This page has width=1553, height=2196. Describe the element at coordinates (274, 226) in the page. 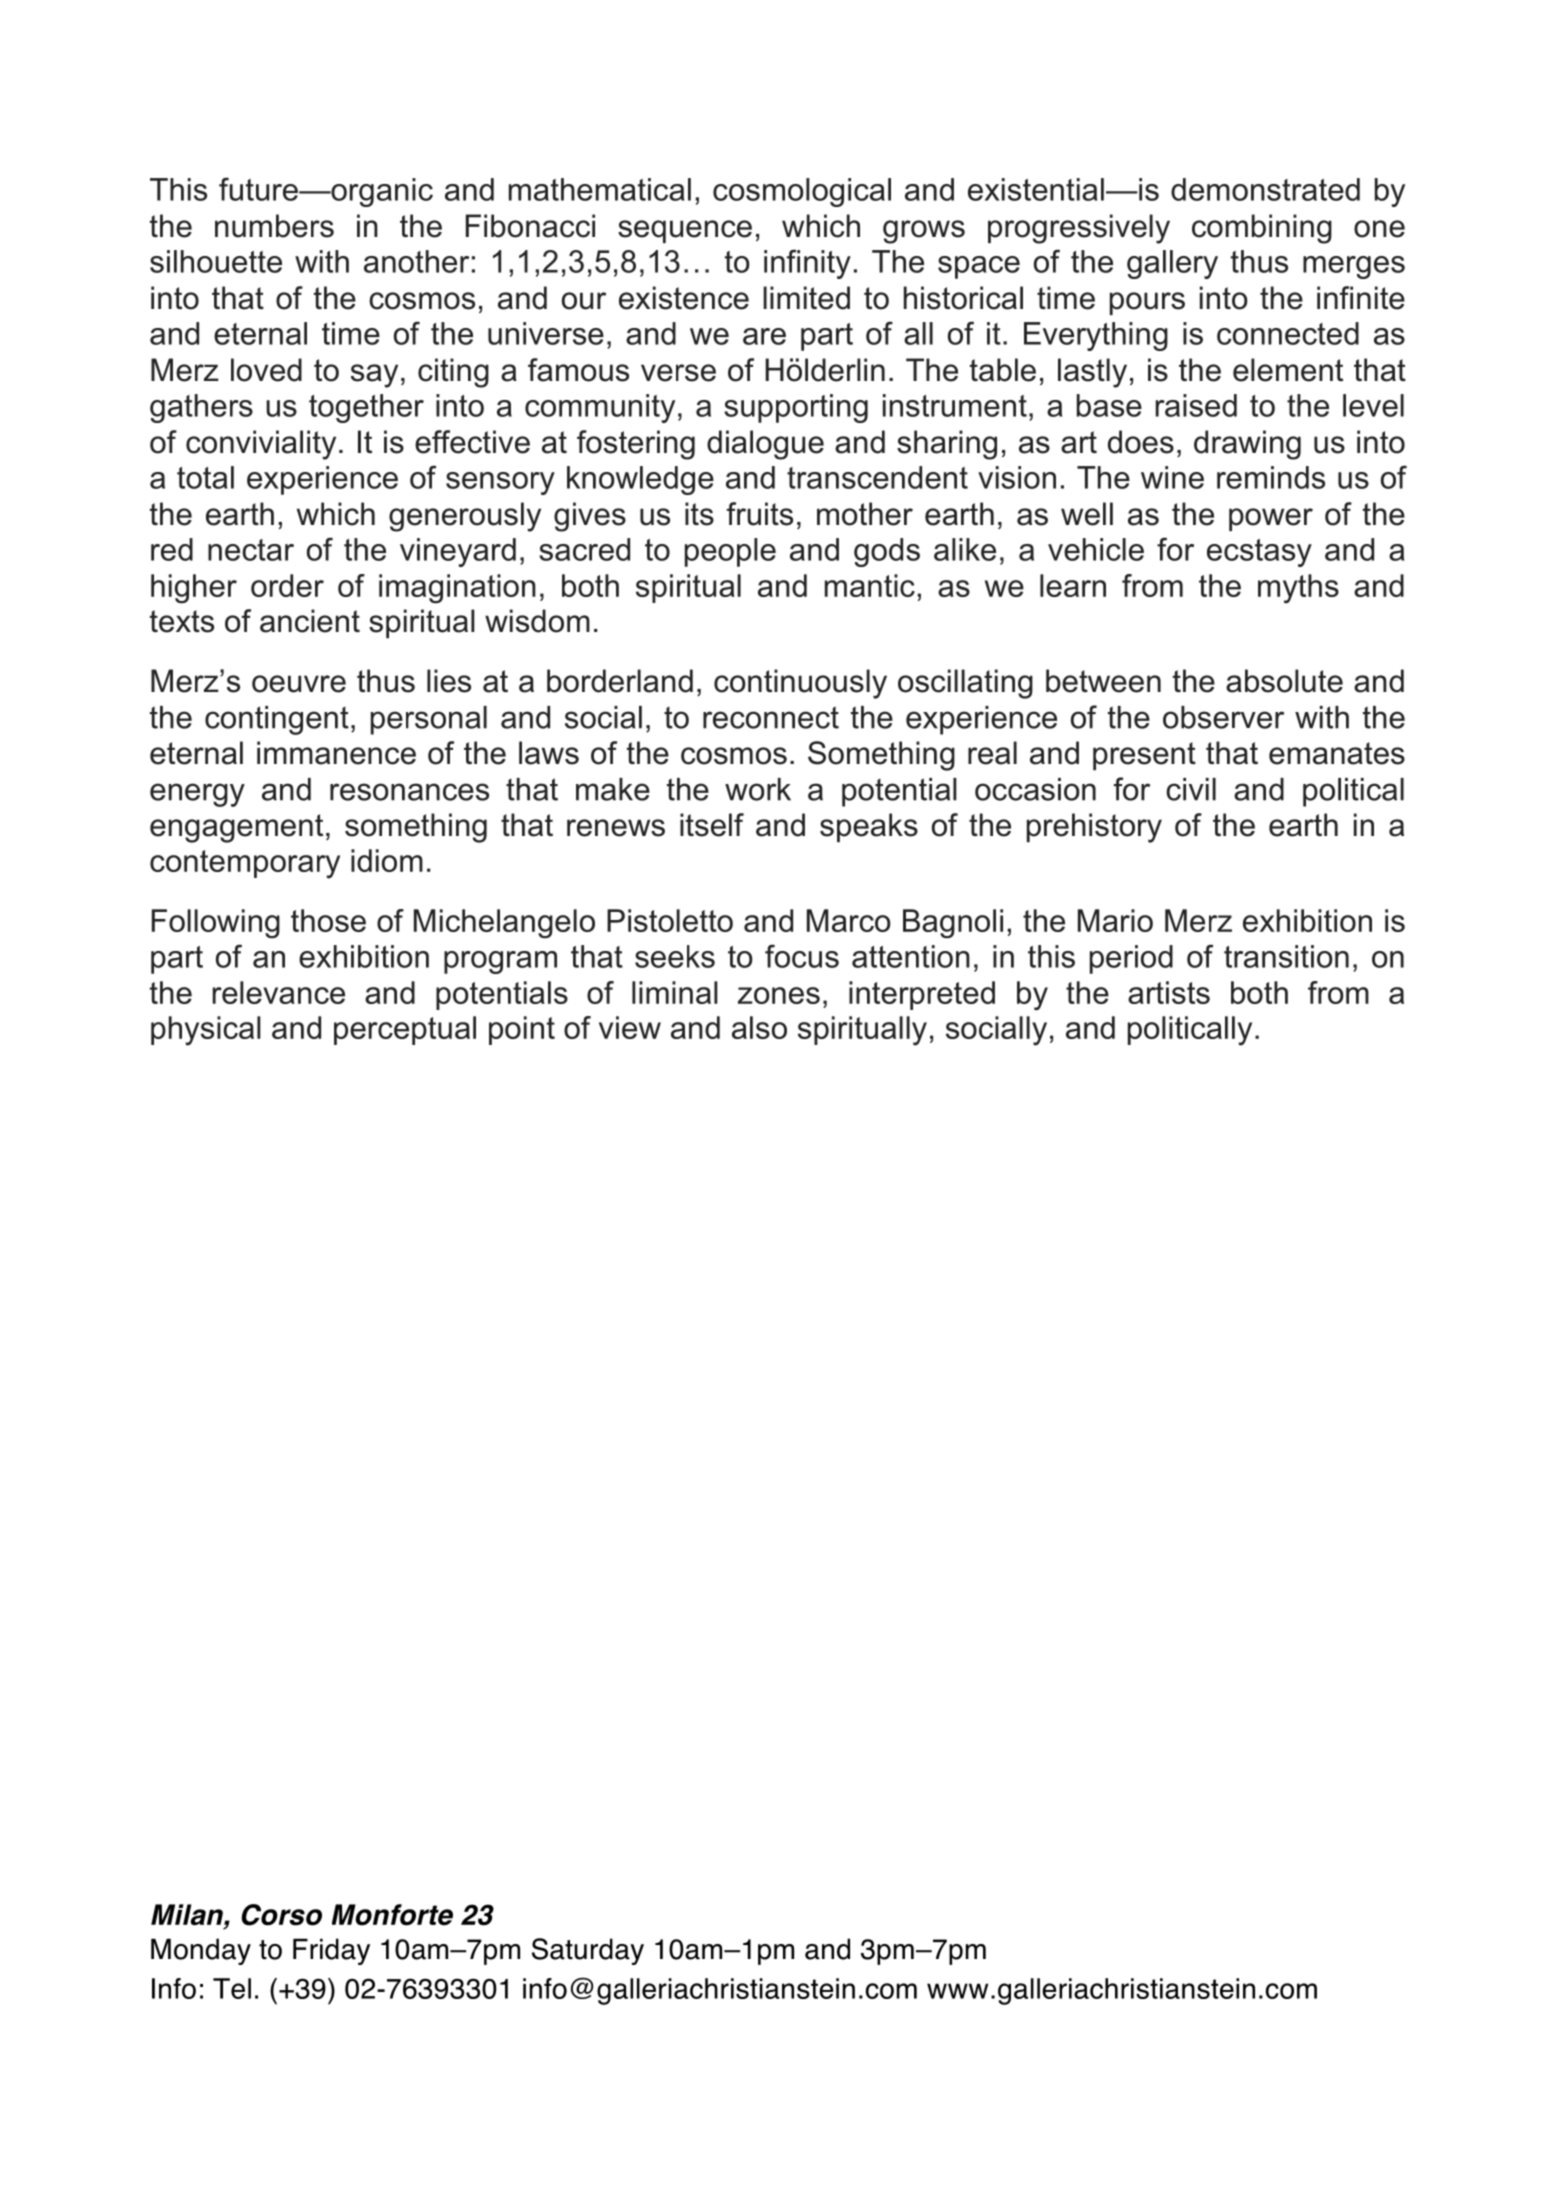

I see `numbers` at that location.
